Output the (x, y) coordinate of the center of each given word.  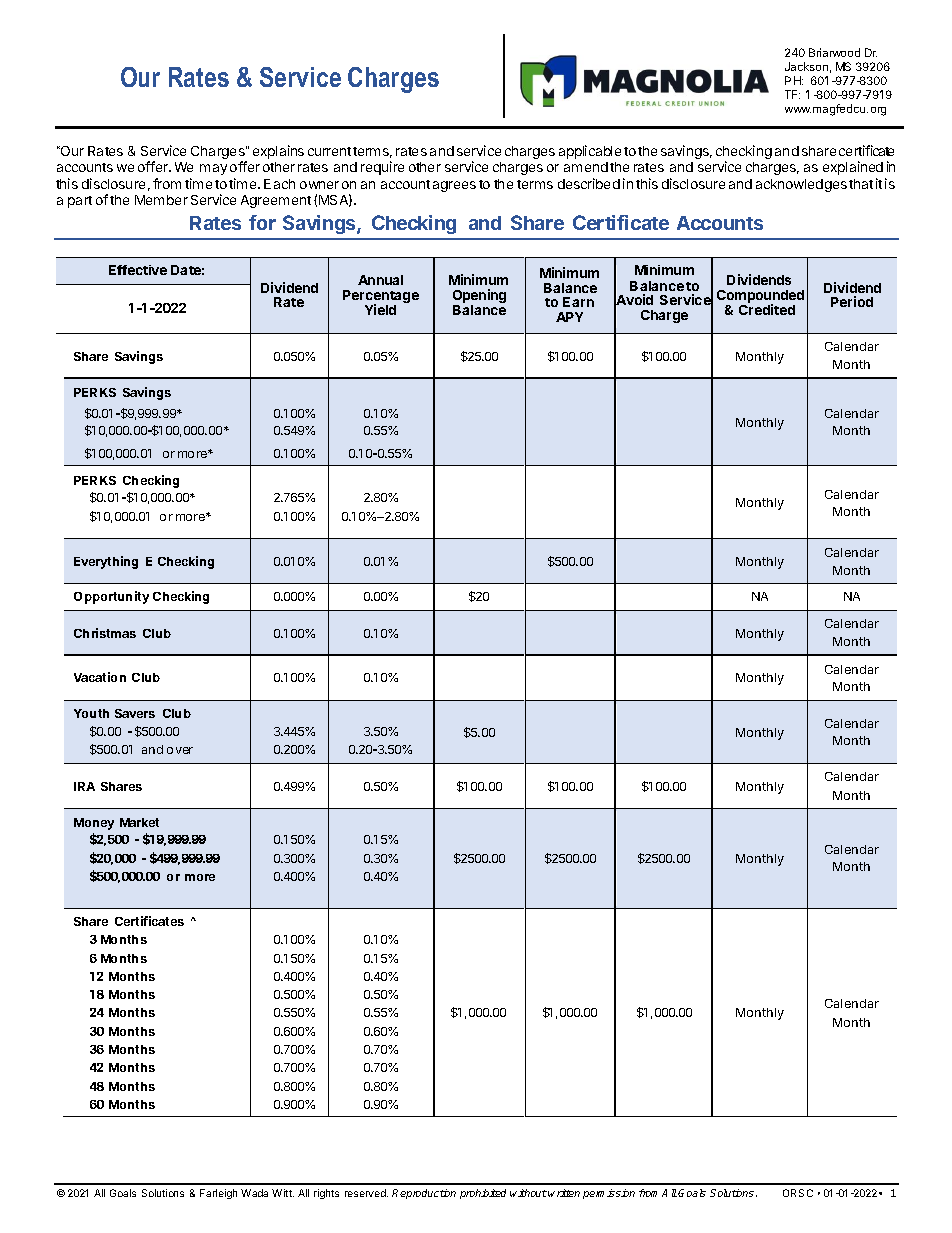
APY (569, 317)
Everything (106, 562)
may (213, 169)
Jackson (806, 66)
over (180, 750)
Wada (254, 1193)
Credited (767, 309)
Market (139, 822)
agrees (454, 186)
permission (609, 1194)
